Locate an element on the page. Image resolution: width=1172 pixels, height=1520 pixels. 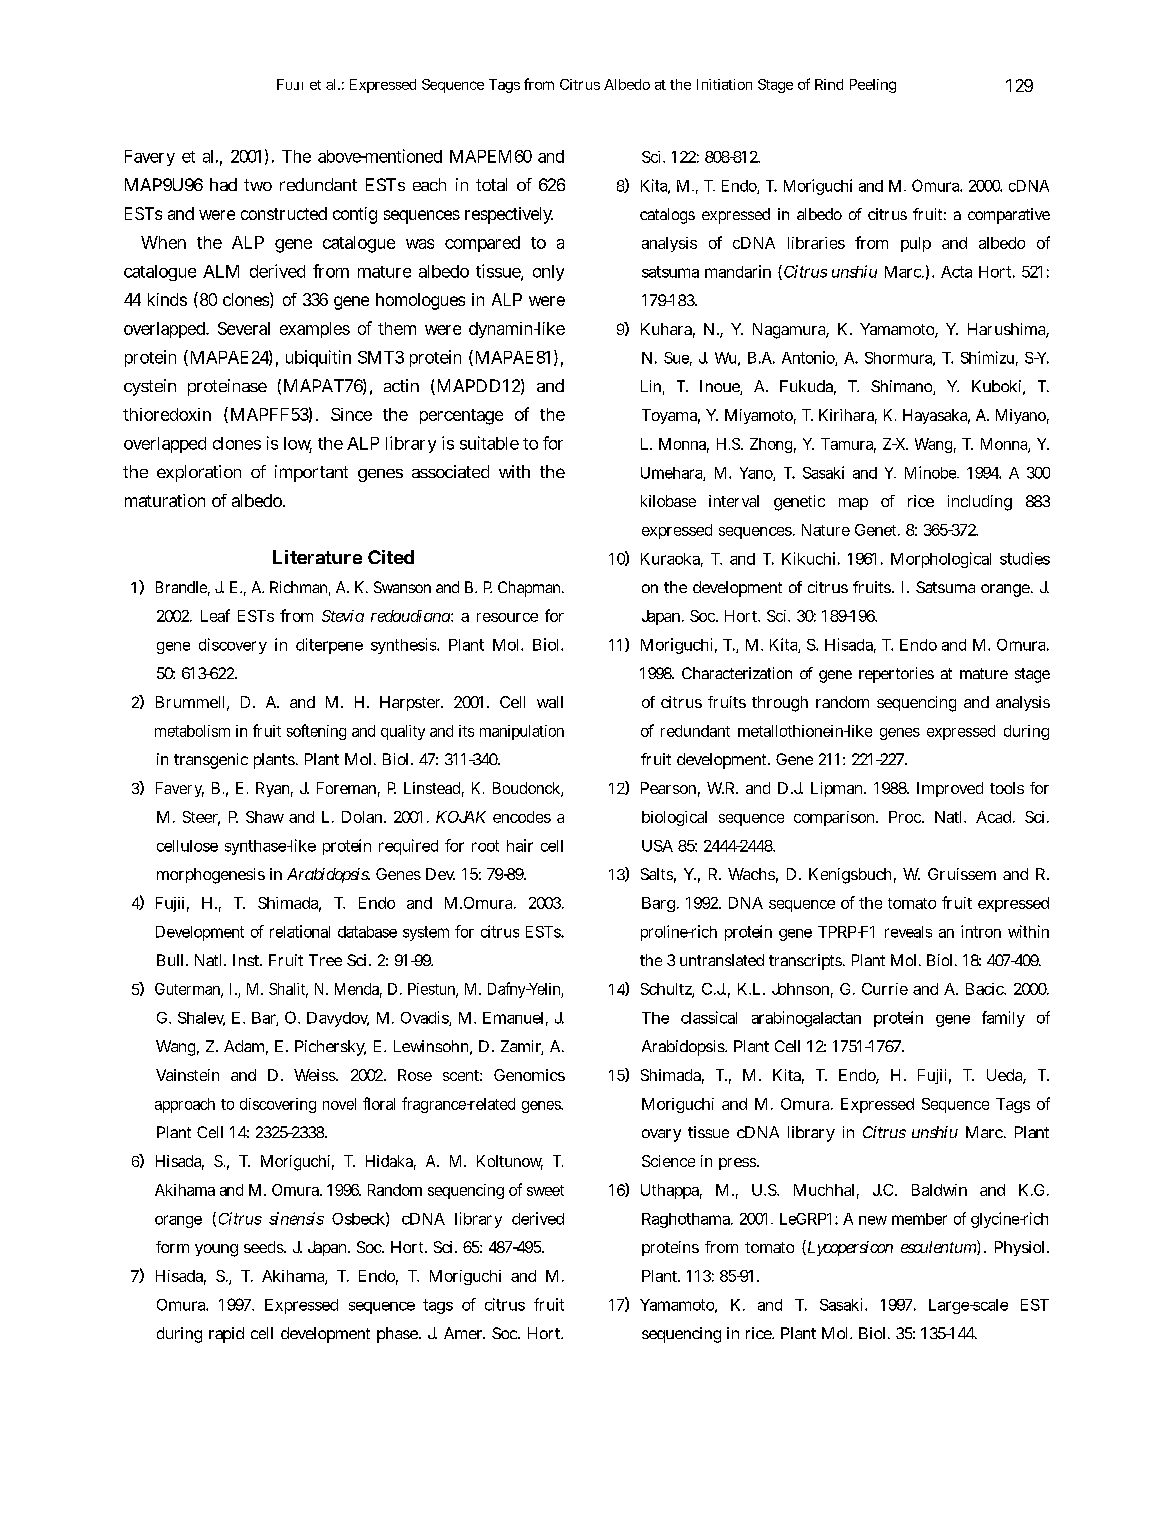
Improved is located at coordinates (950, 789).
